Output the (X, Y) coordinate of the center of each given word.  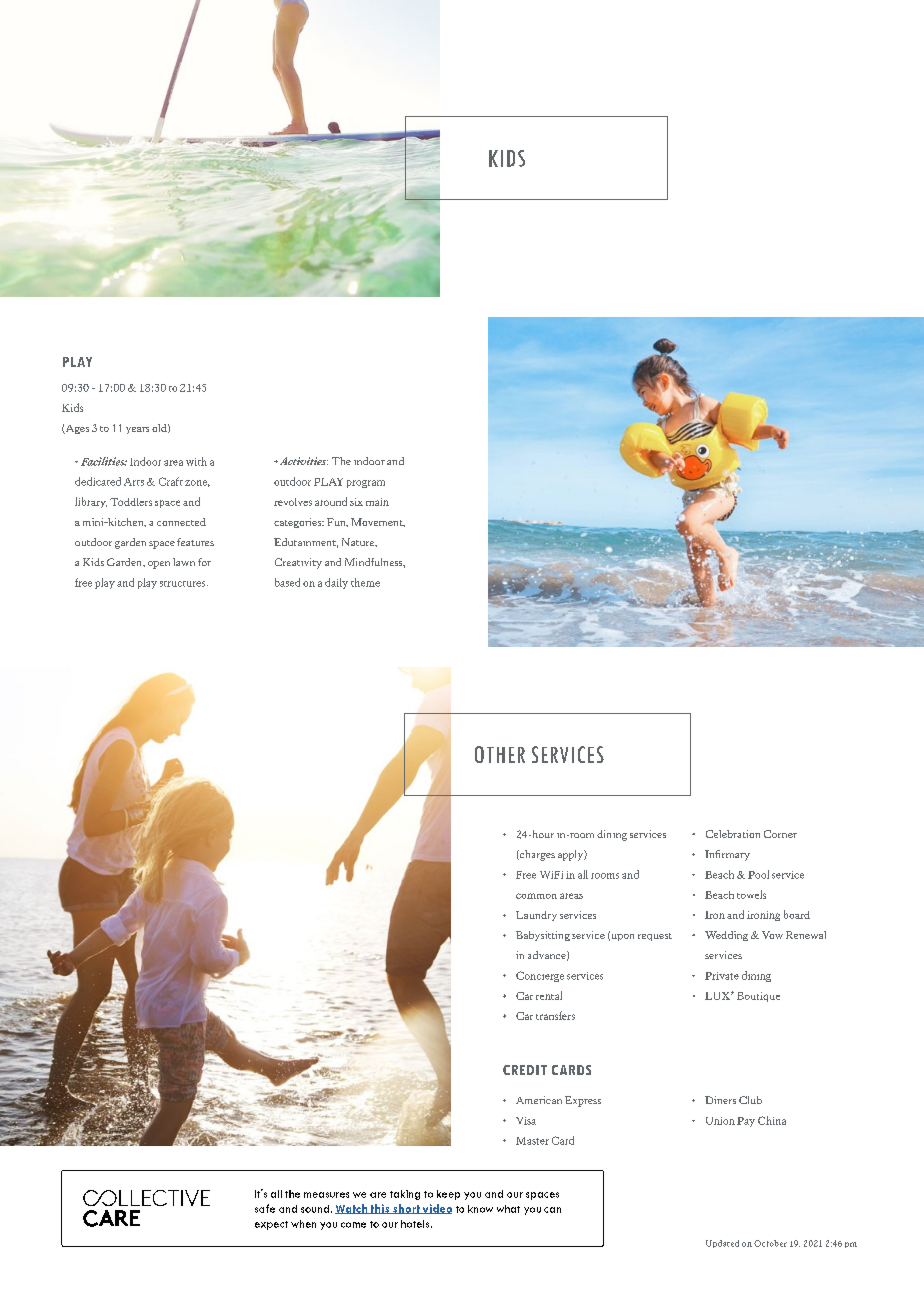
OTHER (500, 754)
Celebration (733, 834)
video (436, 1209)
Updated (722, 1244)
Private (722, 976)
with (196, 461)
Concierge (540, 976)
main (377, 502)
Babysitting (543, 936)
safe (265, 1208)
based (287, 582)
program (366, 484)
